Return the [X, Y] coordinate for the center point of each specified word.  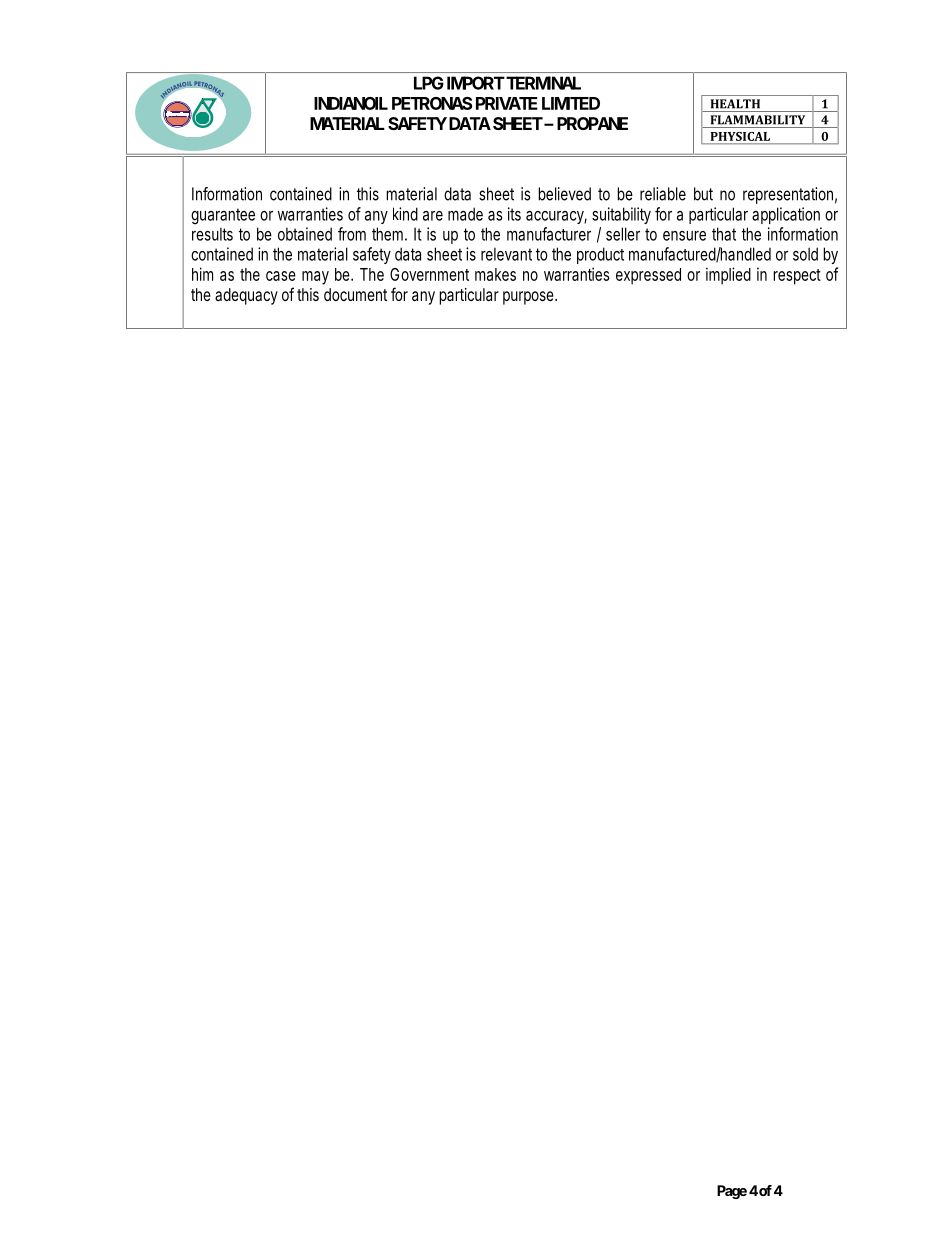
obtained [305, 234]
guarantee [223, 216]
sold [805, 254]
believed [564, 194]
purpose [529, 298]
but [703, 194]
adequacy [246, 296]
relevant [506, 254]
